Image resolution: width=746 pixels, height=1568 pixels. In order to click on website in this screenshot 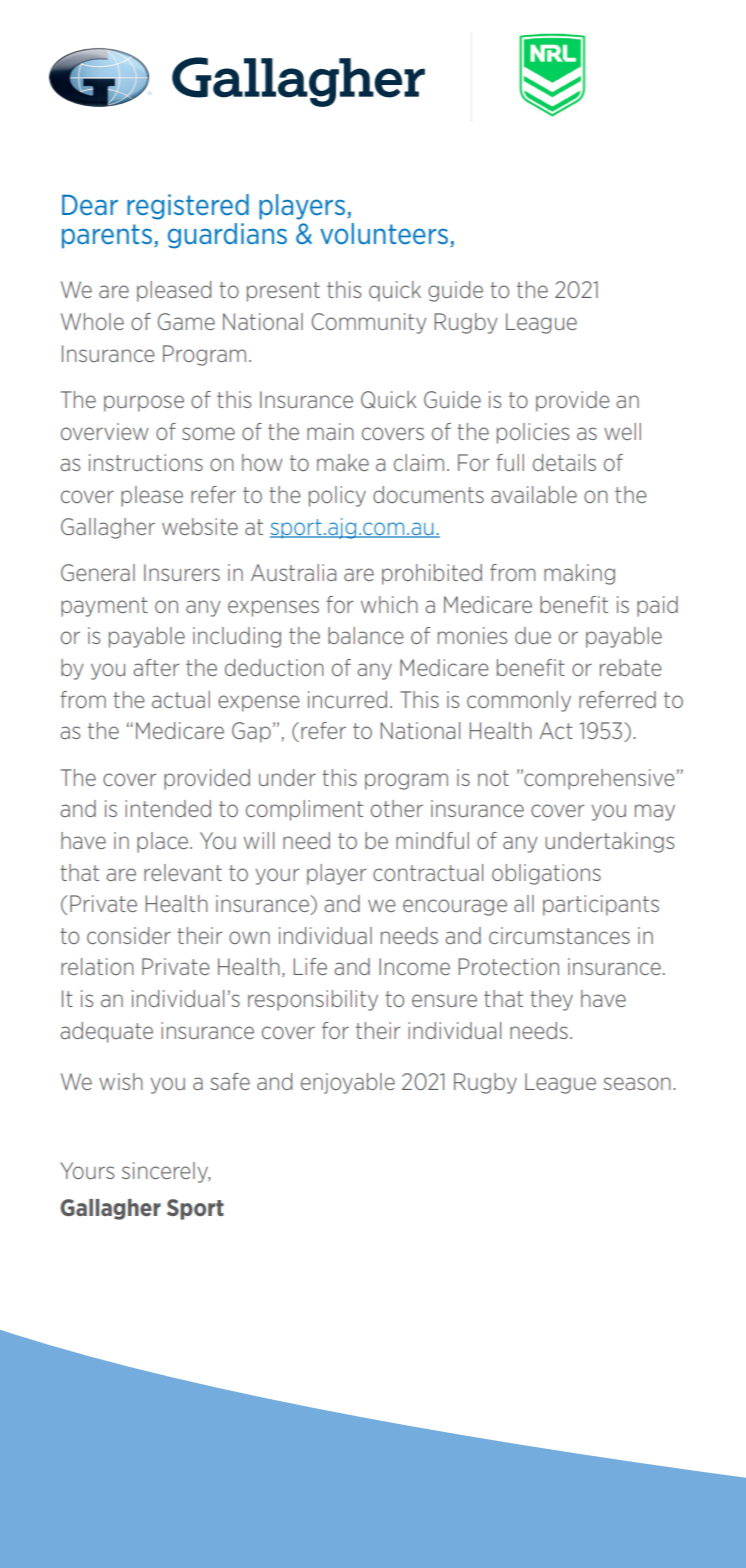, I will do `click(200, 526)`.
